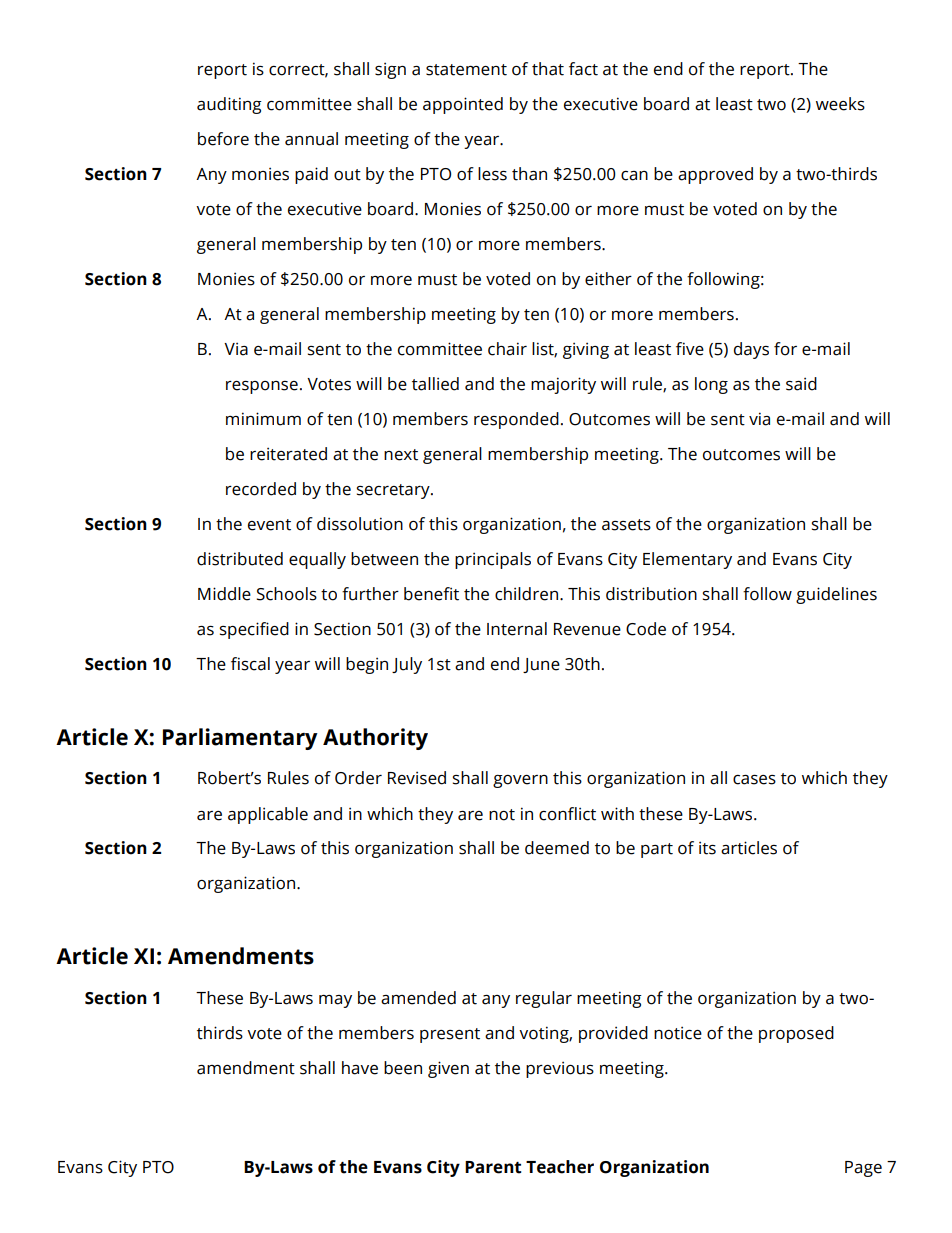 This screenshot has width=952, height=1233. Describe the element at coordinates (287, 594) in the screenshot. I see `Schools` at that location.
